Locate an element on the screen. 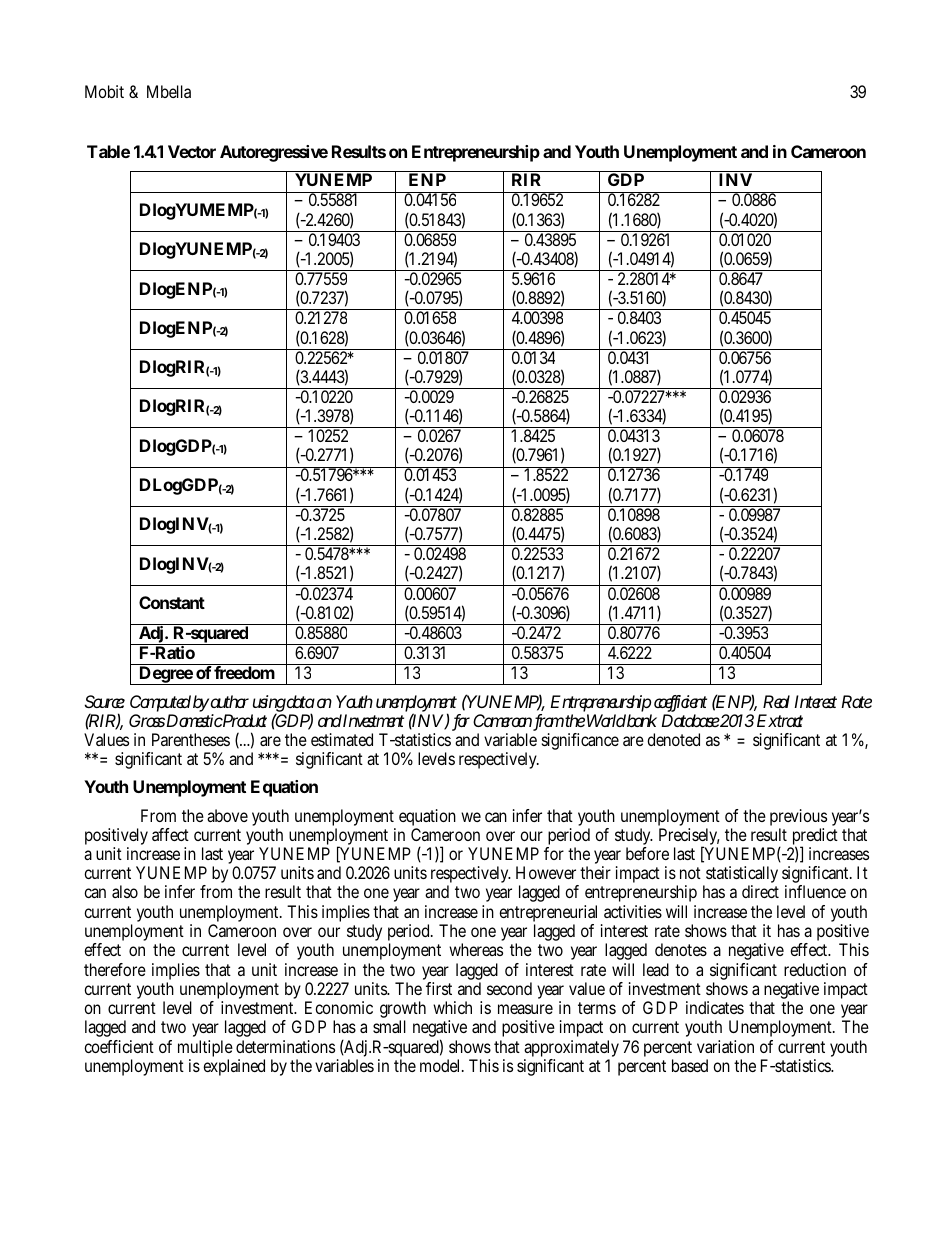 The height and width of the screenshot is (1233, 952). variation is located at coordinates (725, 1046).
